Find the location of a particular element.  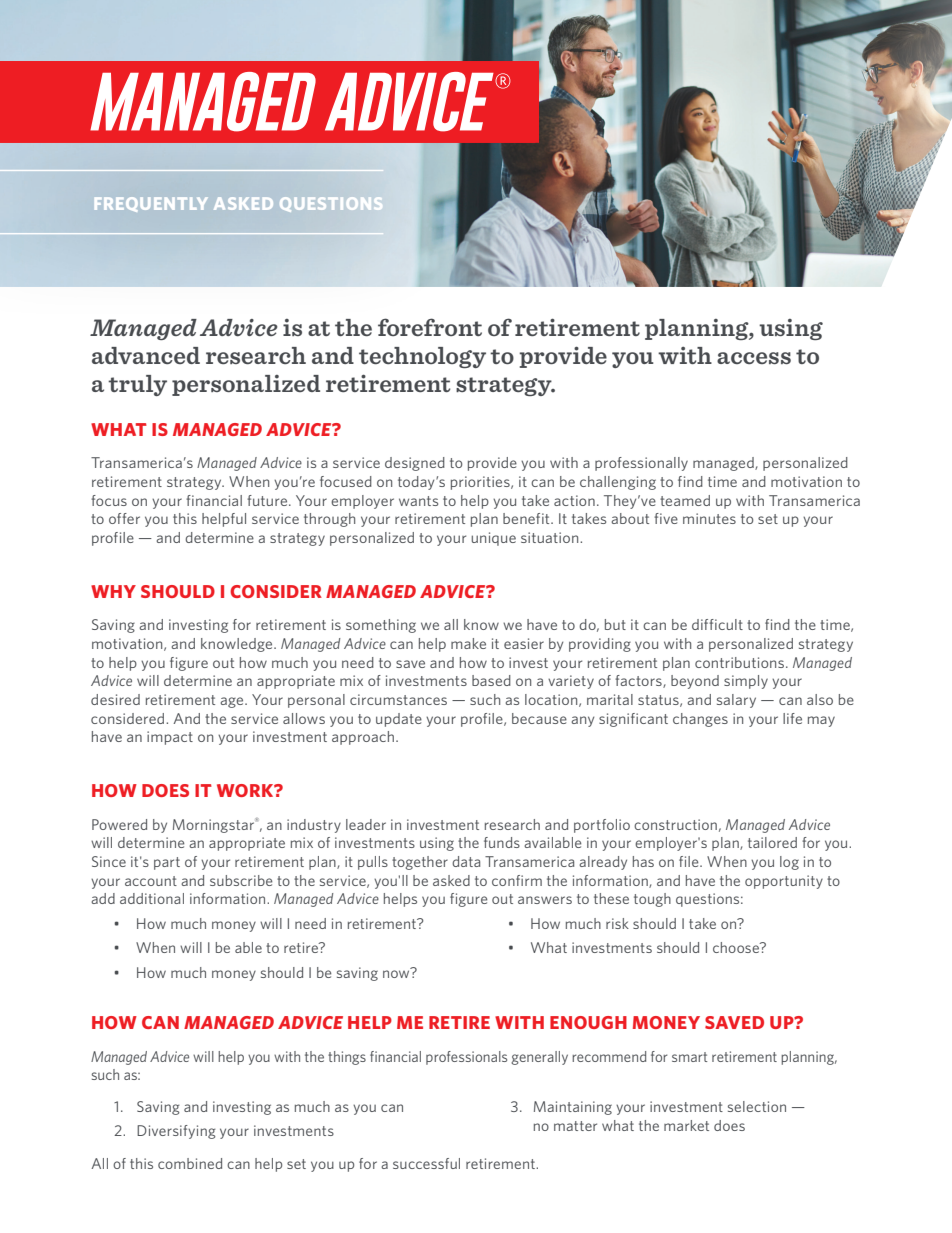

FREQUENTLY is located at coordinates (151, 204).
